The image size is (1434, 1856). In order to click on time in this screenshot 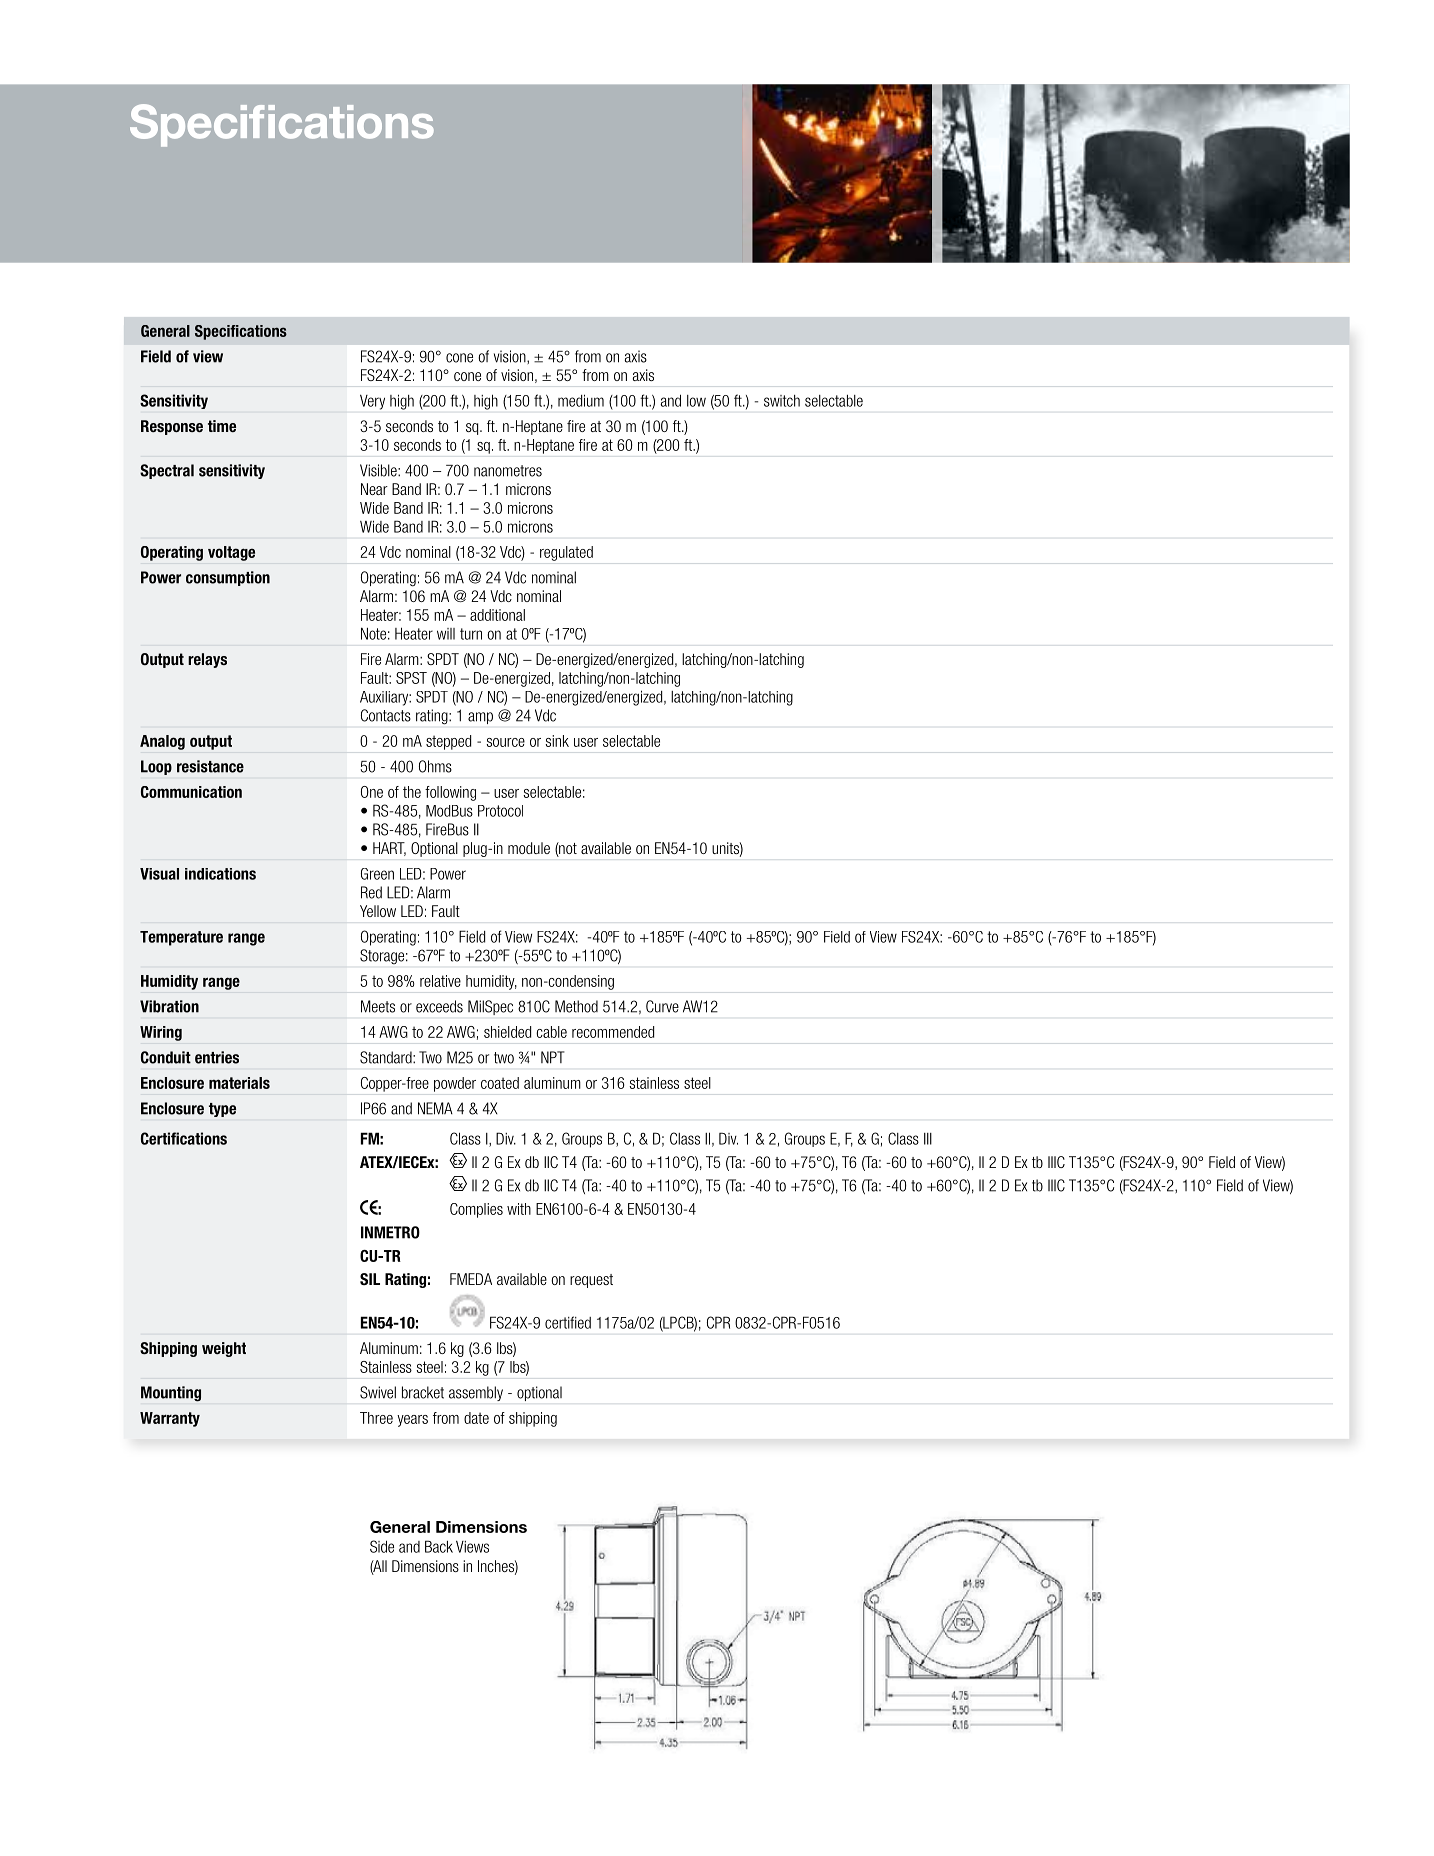, I will do `click(222, 426)`.
